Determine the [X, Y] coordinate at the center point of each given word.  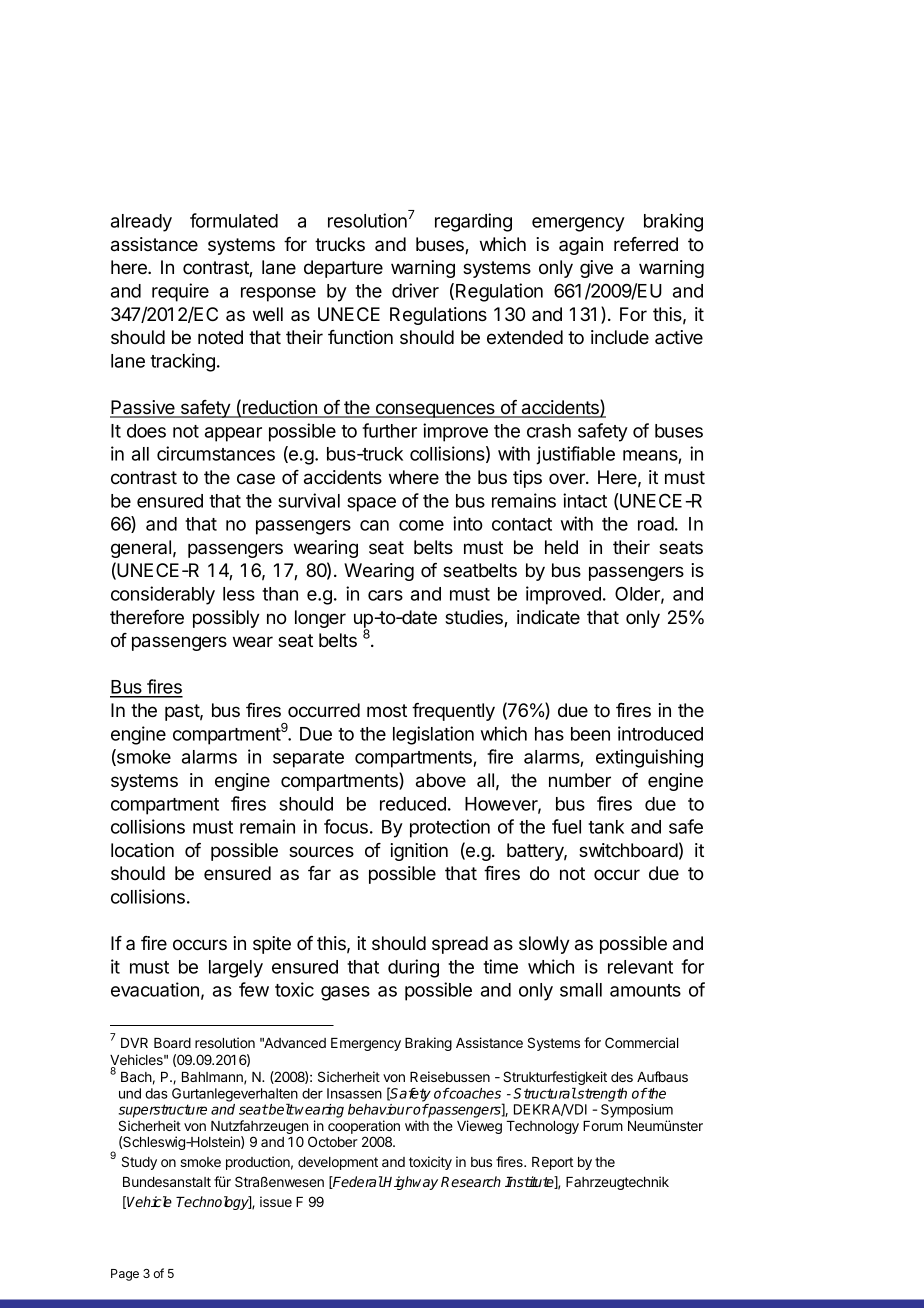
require [180, 292]
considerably [163, 595]
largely [236, 969]
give [596, 269]
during [413, 968]
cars [385, 595]
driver [415, 290]
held [561, 547]
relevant [640, 967]
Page [125, 1275]
